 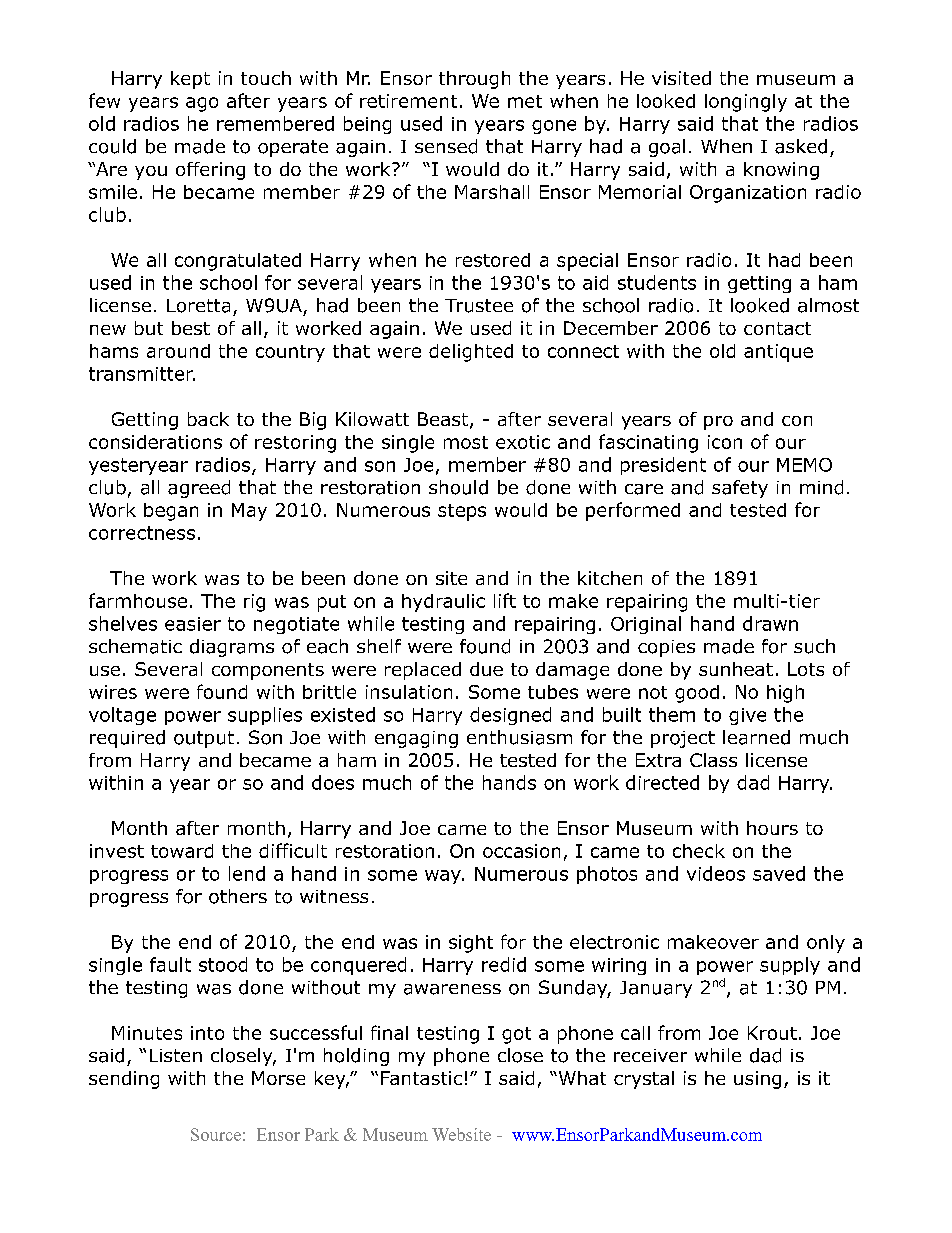 What do you see at coordinates (138, 600) in the screenshot?
I see `farmhouse` at bounding box center [138, 600].
